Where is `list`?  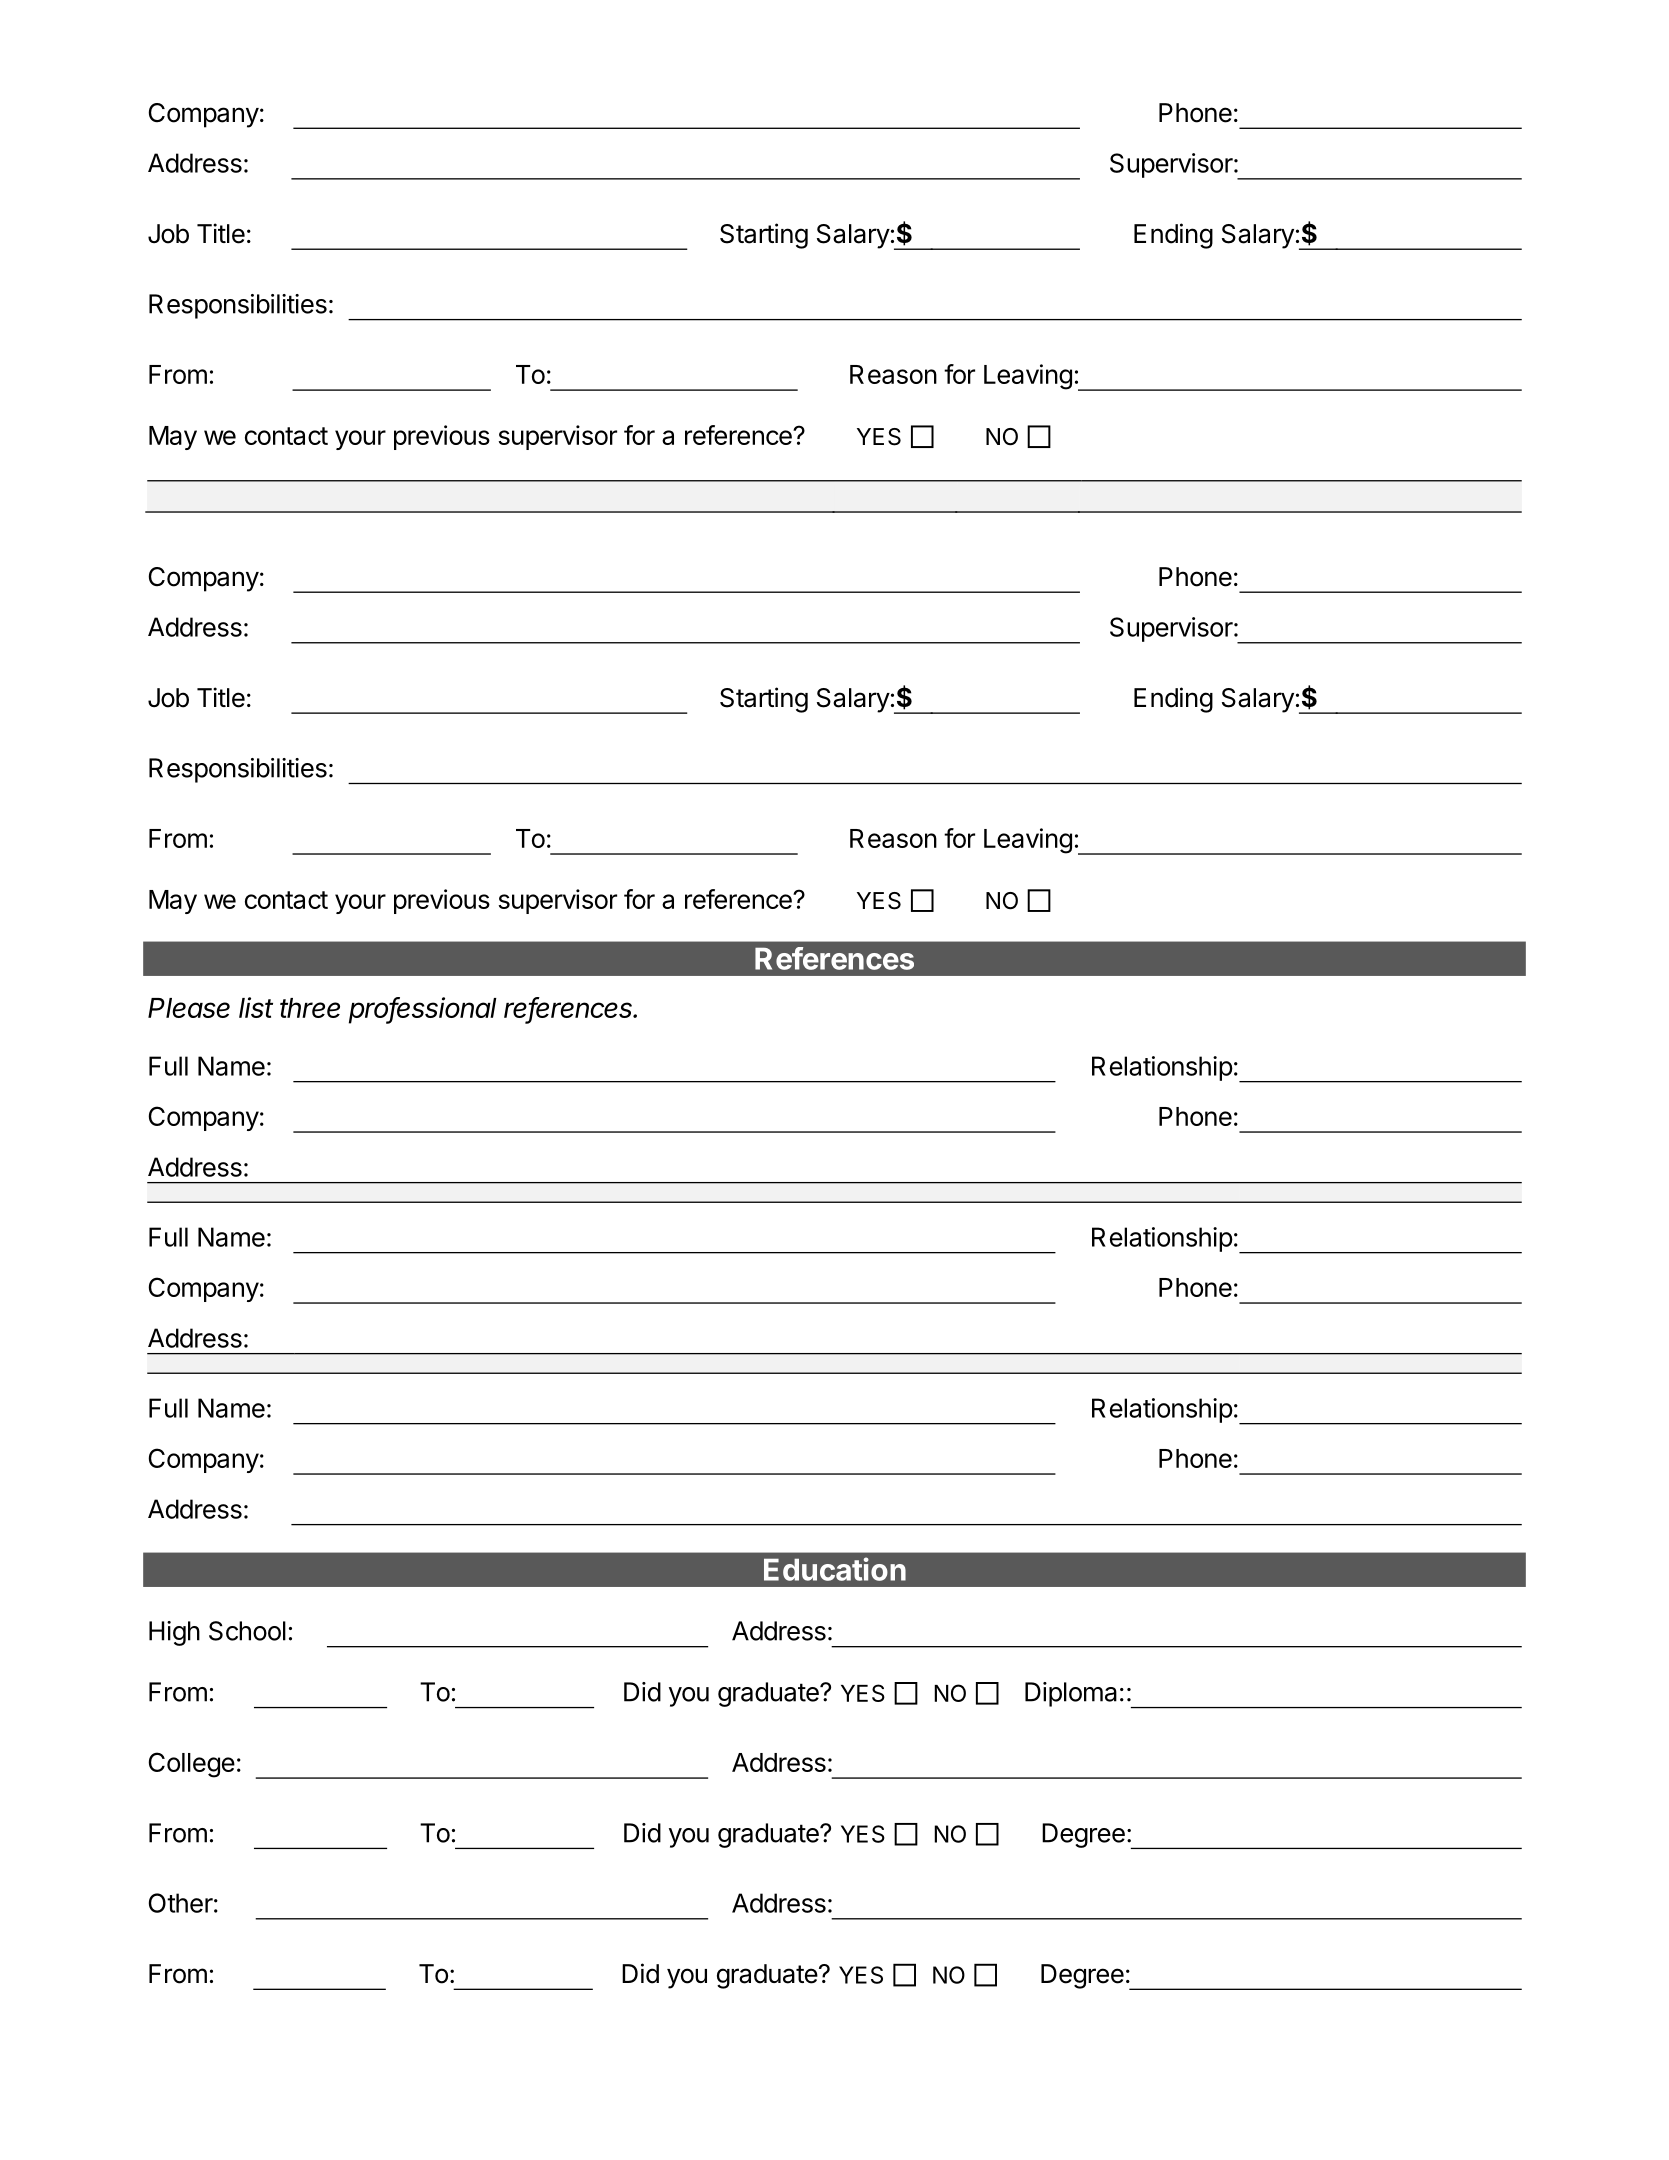
list is located at coordinates (256, 1007).
